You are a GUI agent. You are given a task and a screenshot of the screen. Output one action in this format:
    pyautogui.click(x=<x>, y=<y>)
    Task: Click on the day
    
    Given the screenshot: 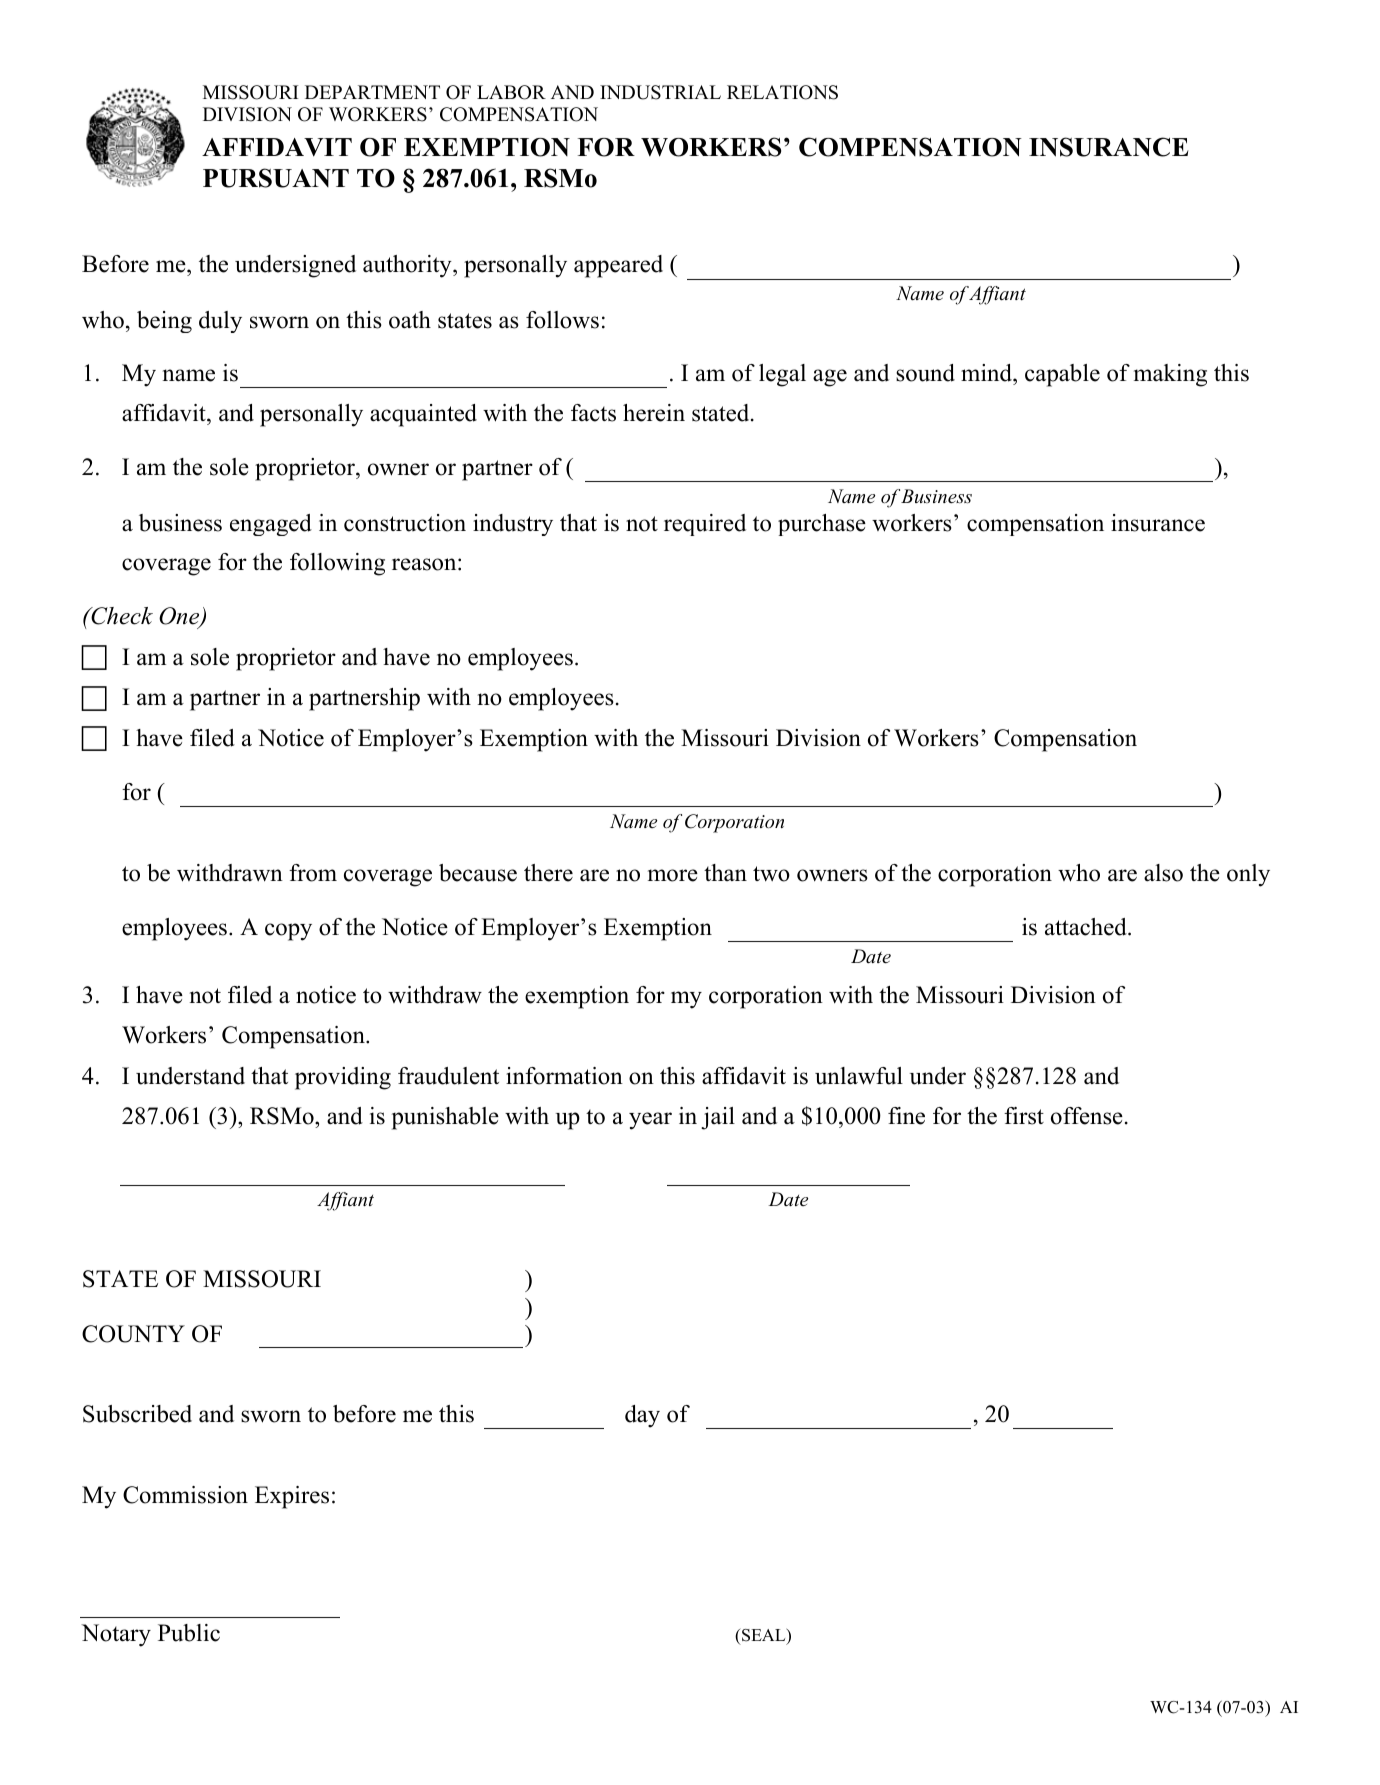 What is the action you would take?
    pyautogui.click(x=642, y=1416)
